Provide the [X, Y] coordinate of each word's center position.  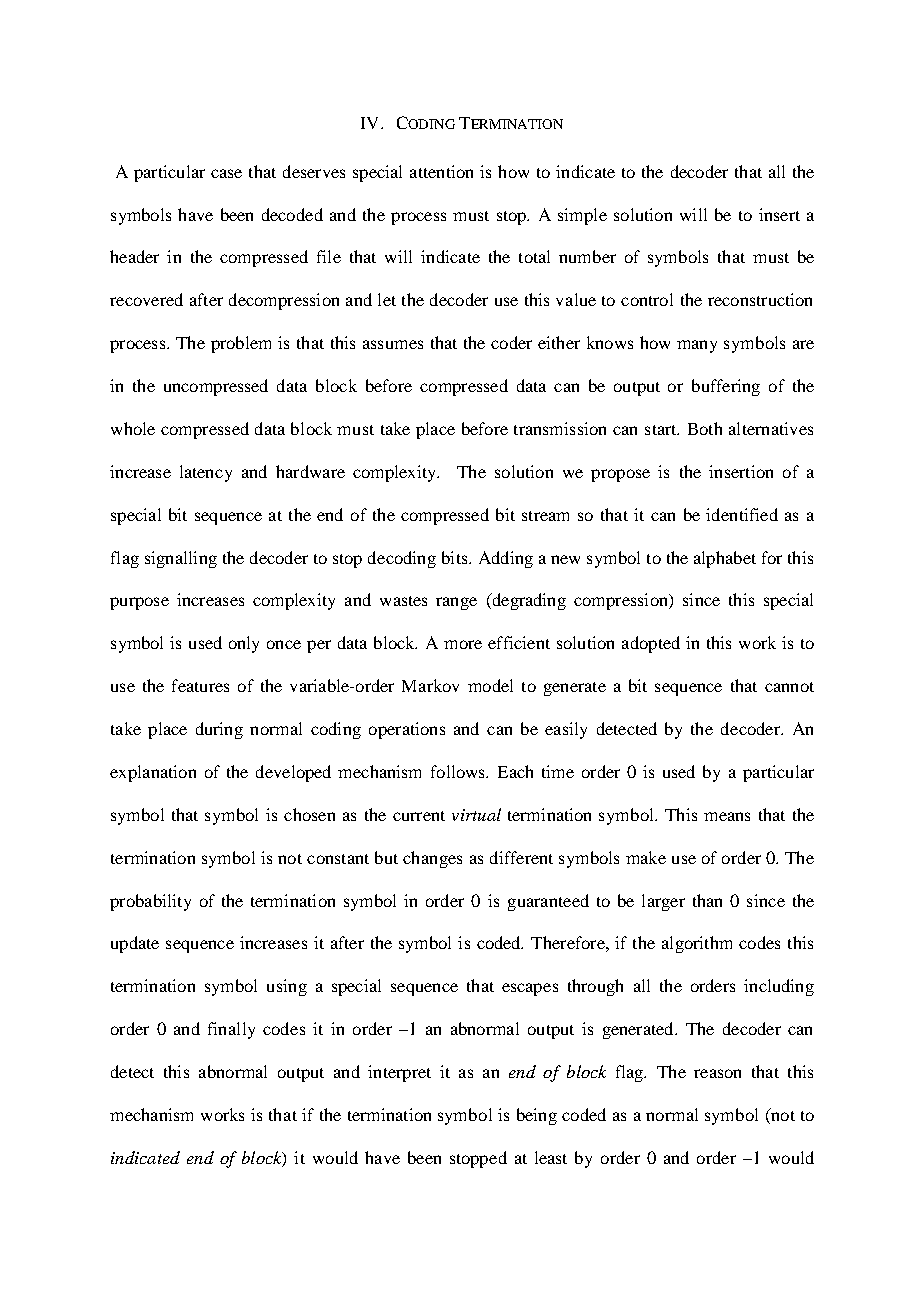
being [537, 1116]
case [226, 173]
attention [441, 171]
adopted [651, 644]
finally [231, 1030]
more [463, 644]
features [200, 685]
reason [717, 1073]
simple [582, 216]
